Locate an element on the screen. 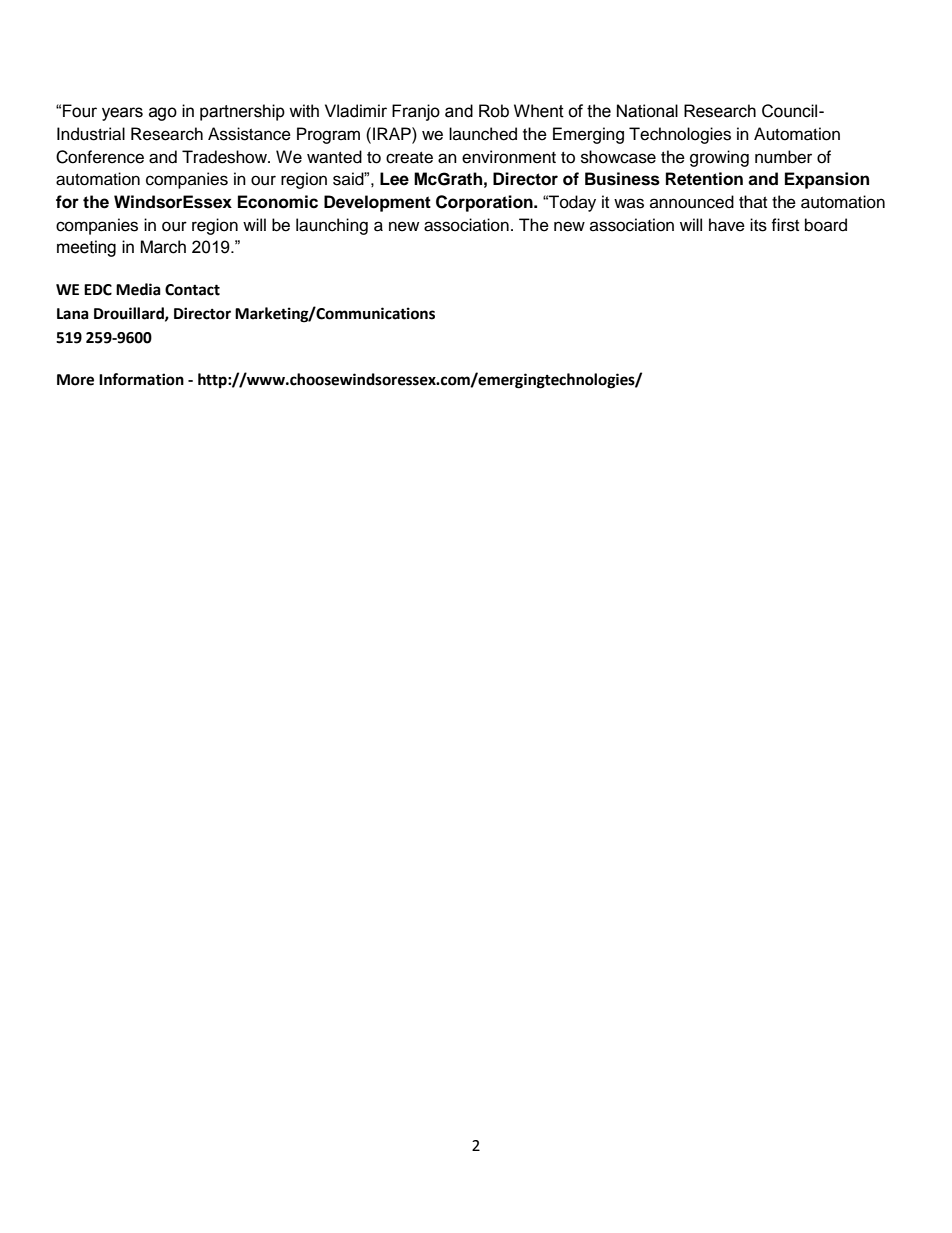  Information is located at coordinates (141, 379).
